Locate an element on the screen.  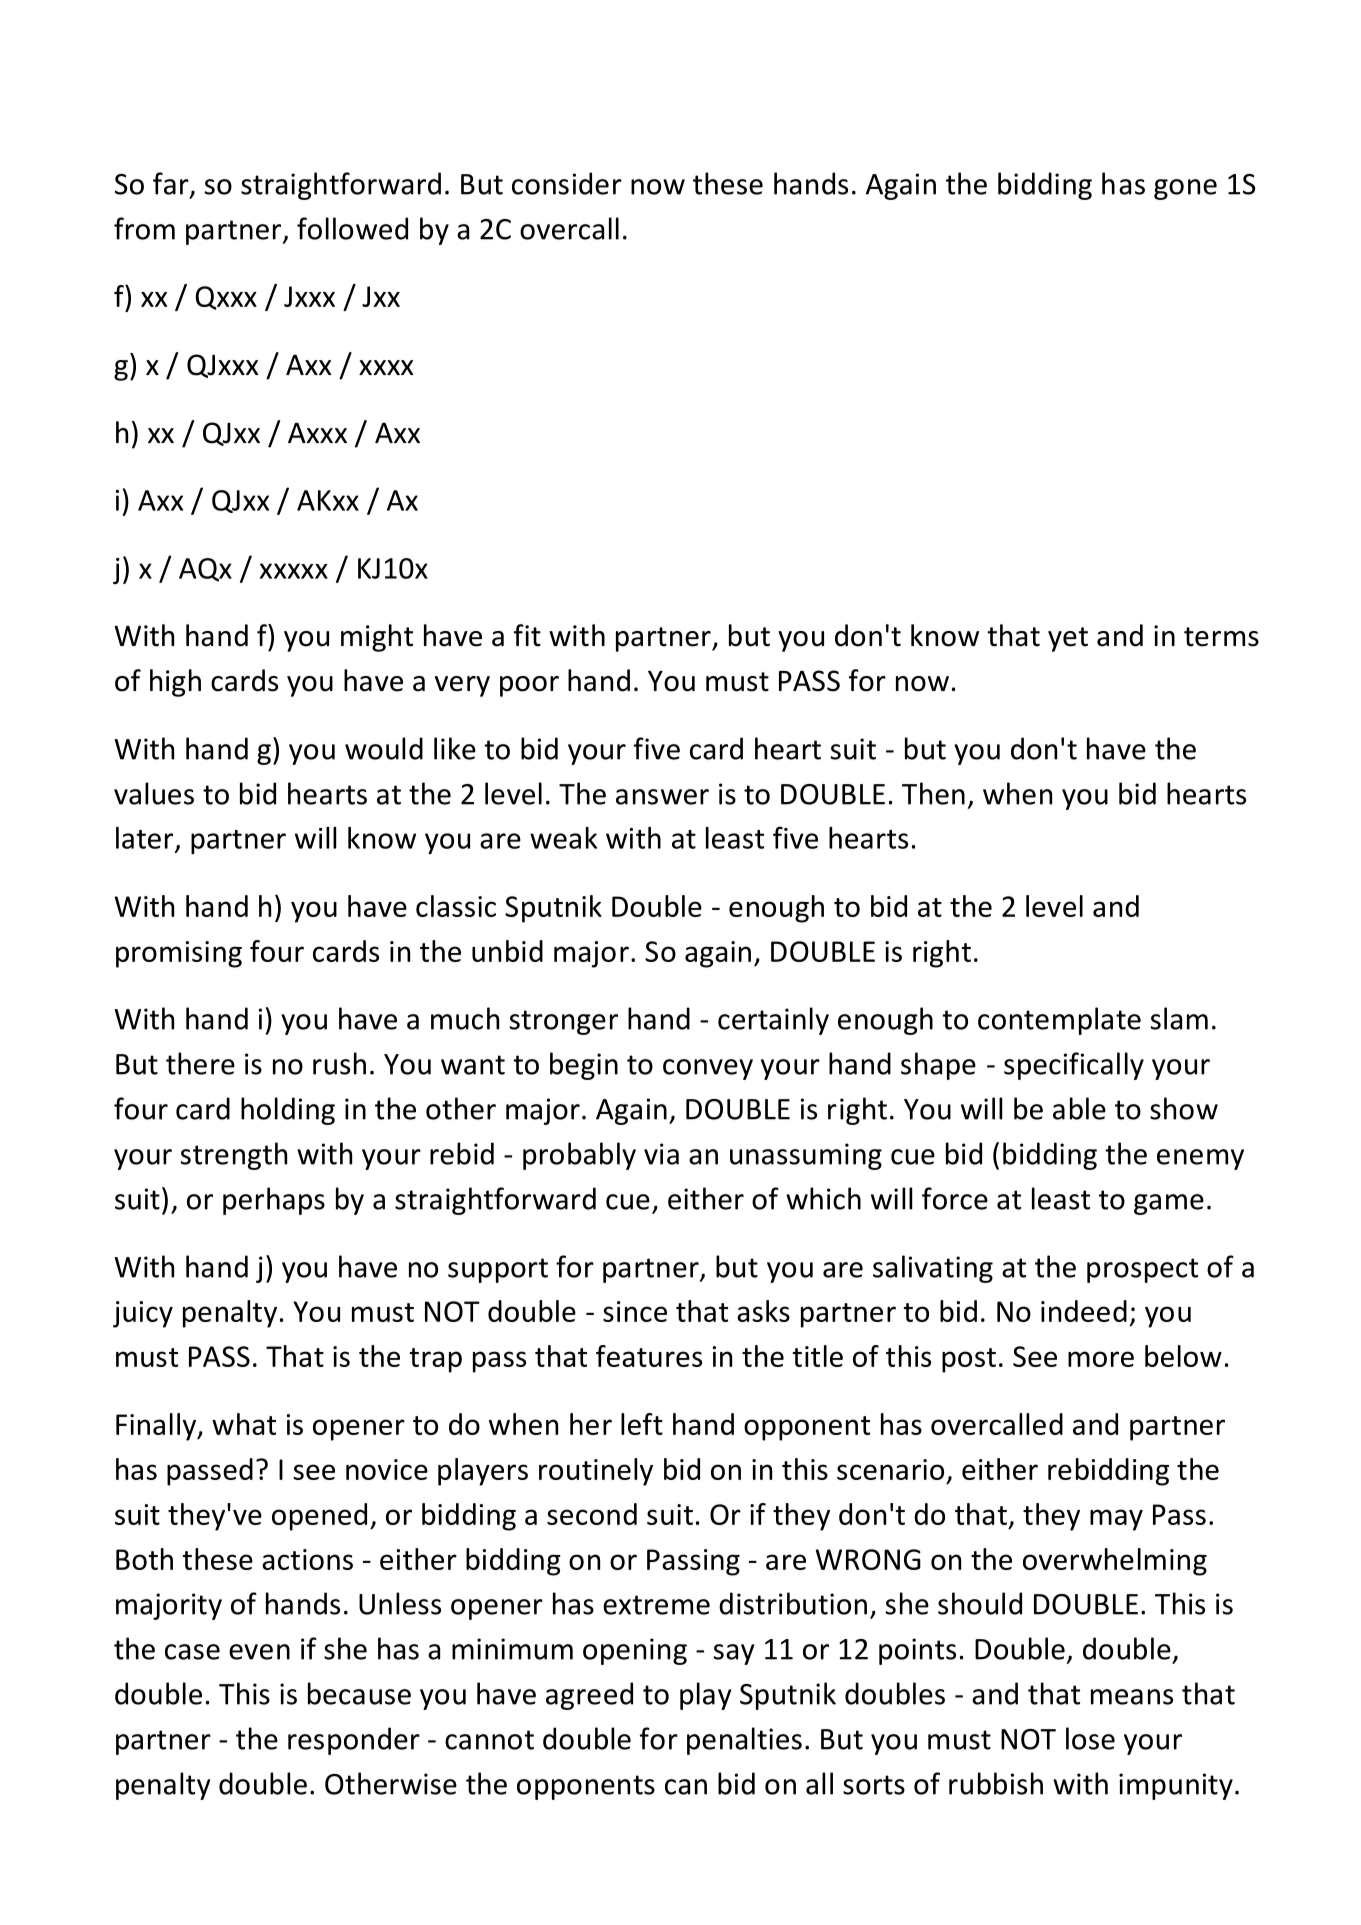
contemplate is located at coordinates (1059, 1021).
